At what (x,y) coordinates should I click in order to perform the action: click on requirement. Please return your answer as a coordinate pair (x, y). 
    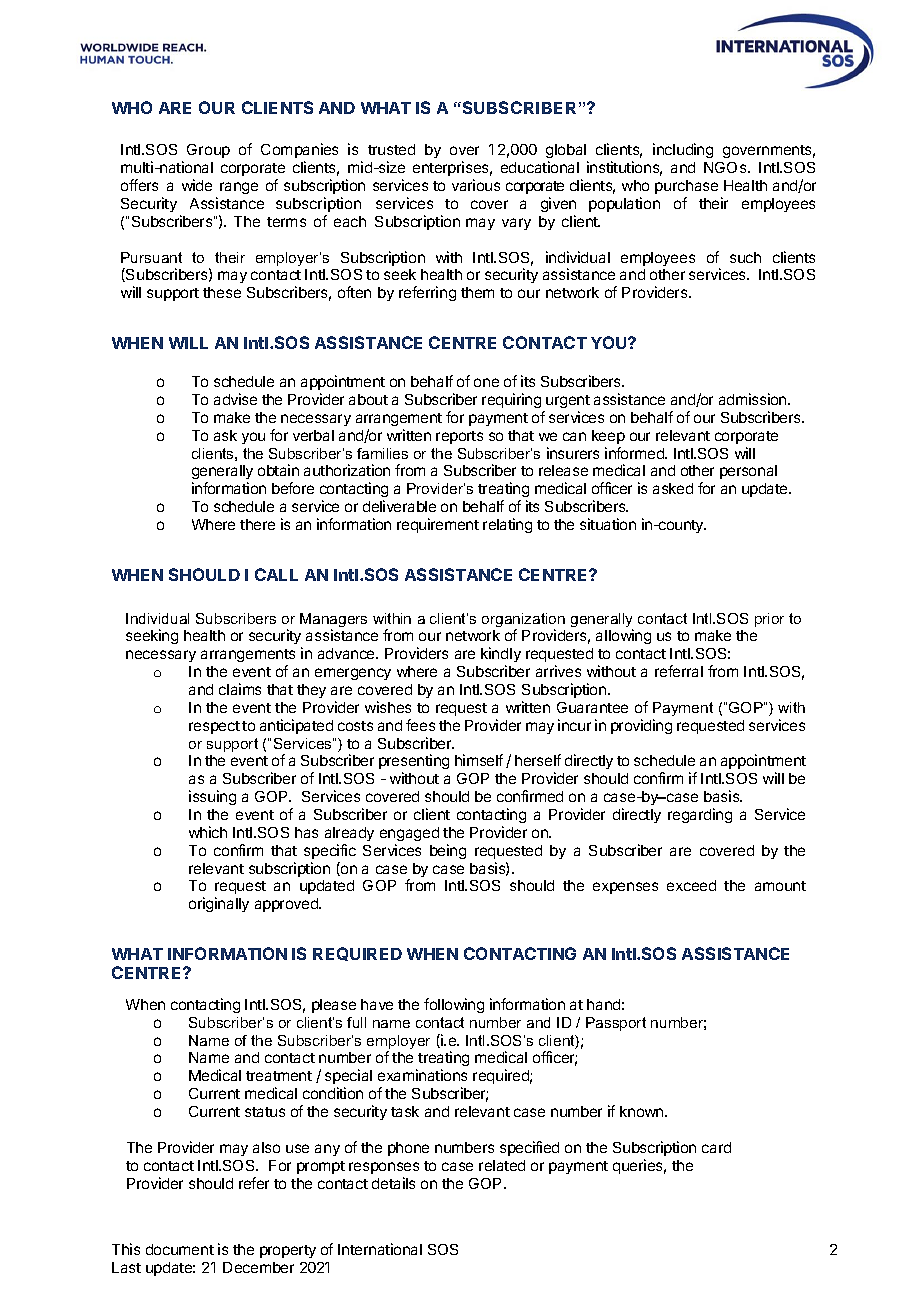
    Looking at the image, I should click on (438, 525).
